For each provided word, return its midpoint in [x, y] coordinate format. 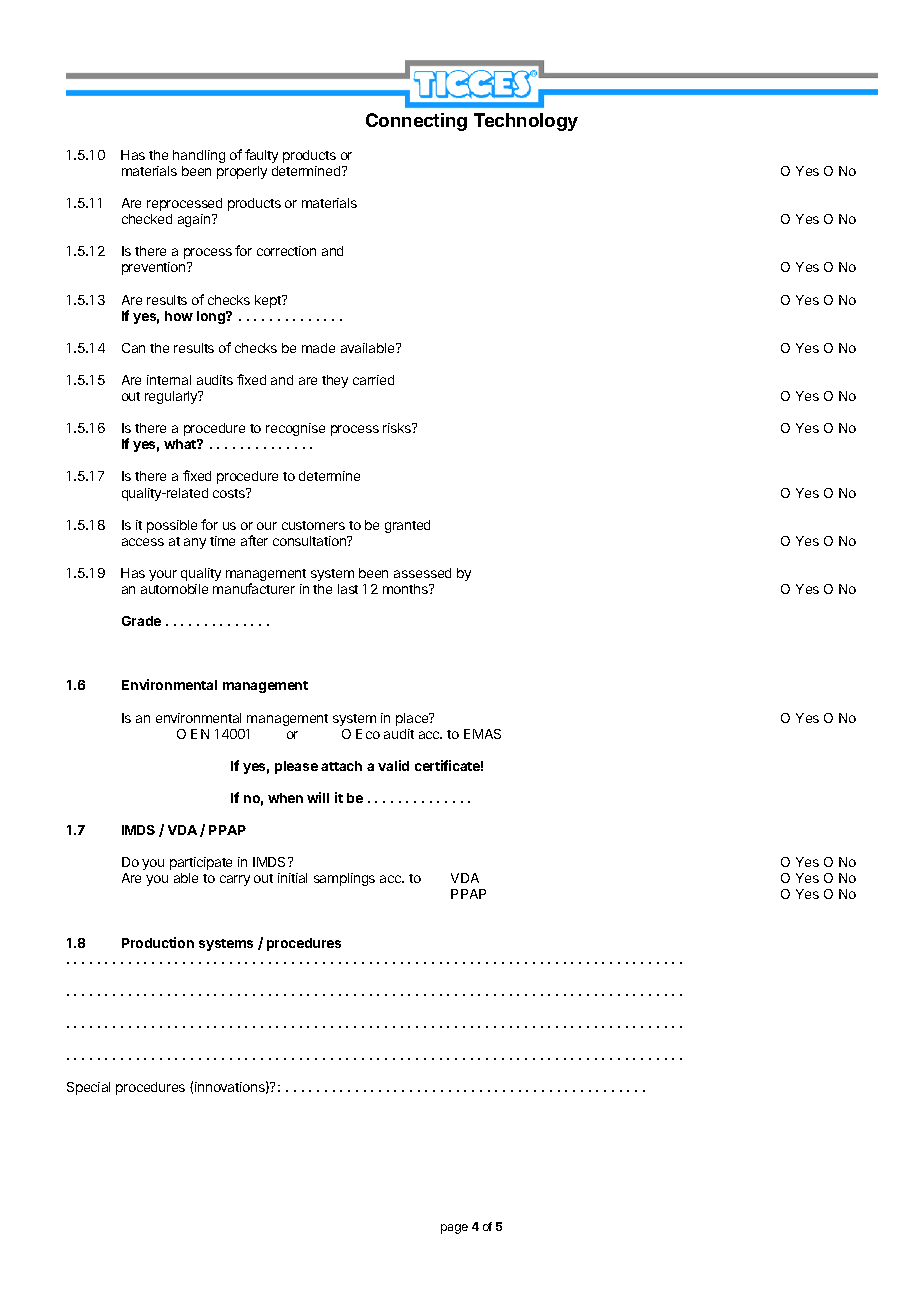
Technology [526, 122]
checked [147, 219]
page [454, 1229]
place [413, 719]
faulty [261, 156]
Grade [141, 621]
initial [292, 878]
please [296, 767]
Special [88, 1088]
